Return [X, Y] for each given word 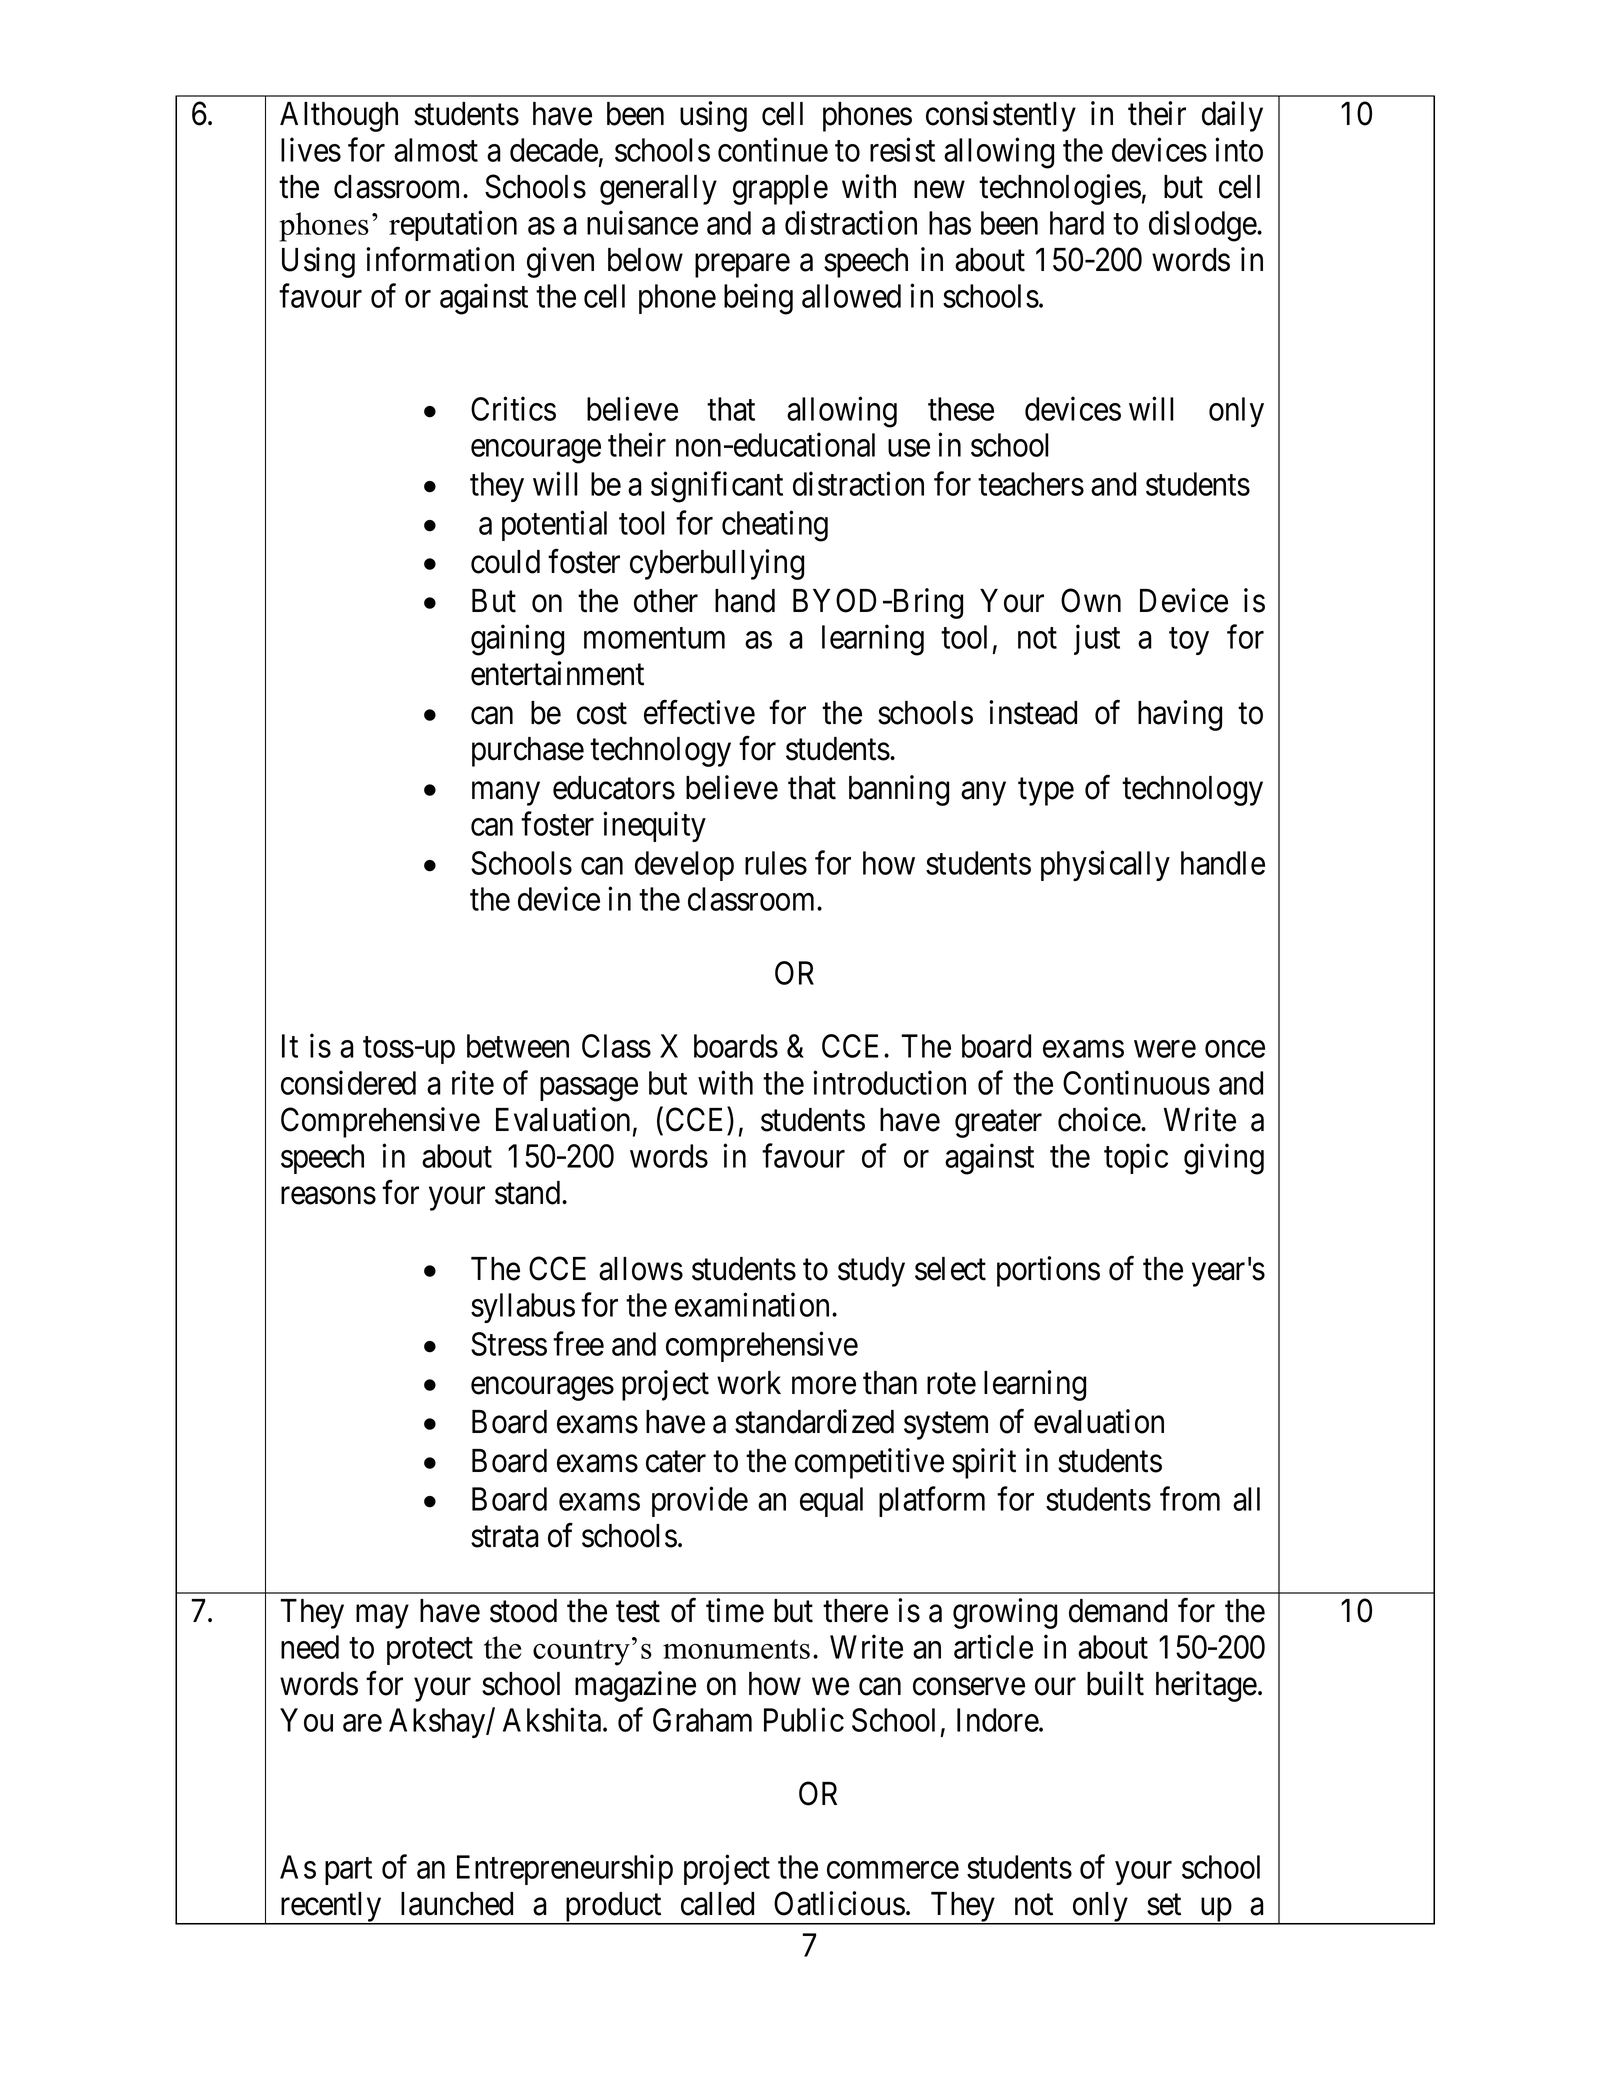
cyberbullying [717, 564]
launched [457, 1904]
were [1165, 1049]
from [1190, 1499]
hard [1077, 223]
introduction [889, 1082]
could [505, 562]
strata [505, 1537]
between [518, 1046]
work [749, 1383]
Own [1091, 600]
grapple [780, 190]
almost [436, 150]
